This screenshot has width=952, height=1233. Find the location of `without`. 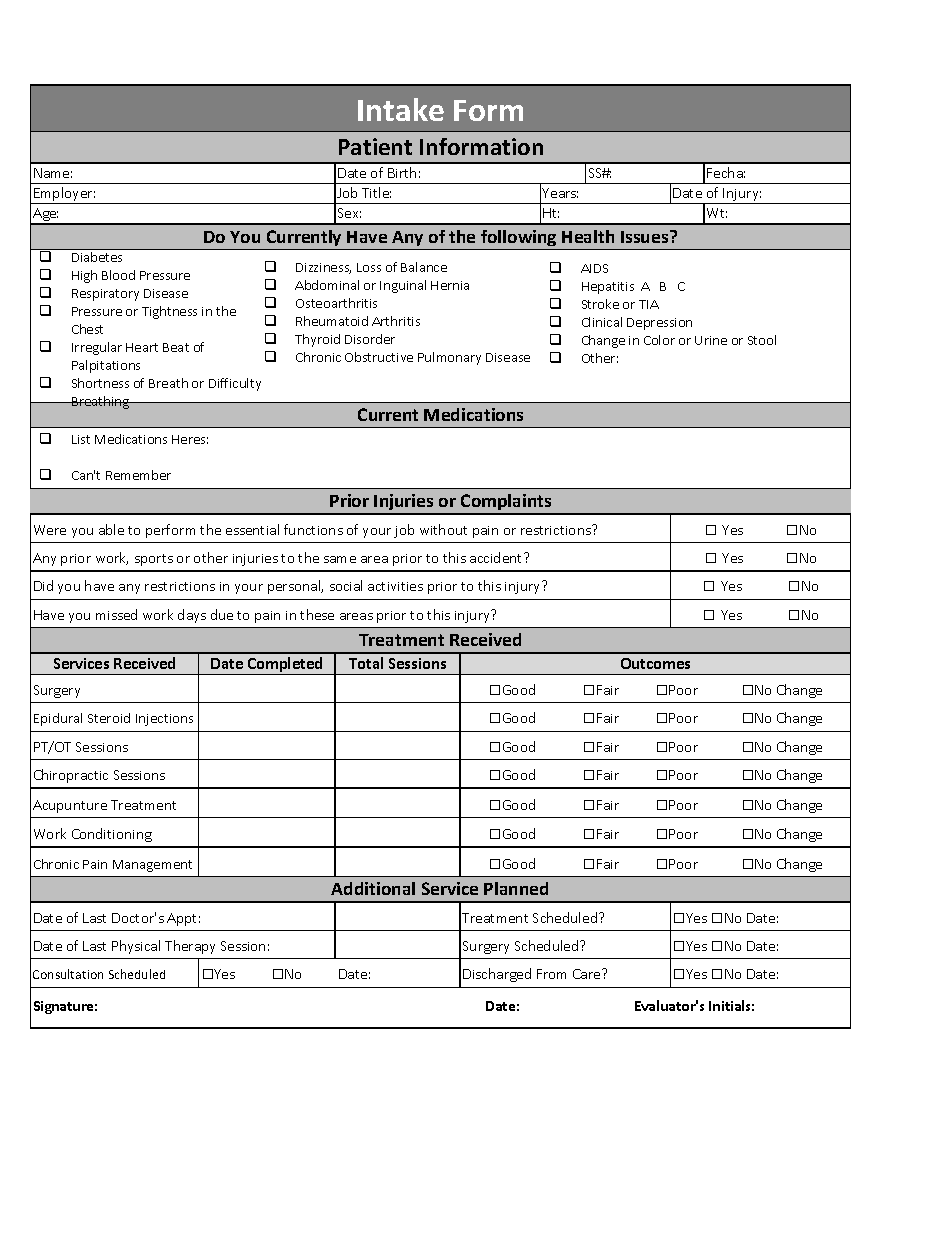

without is located at coordinates (443, 529).
